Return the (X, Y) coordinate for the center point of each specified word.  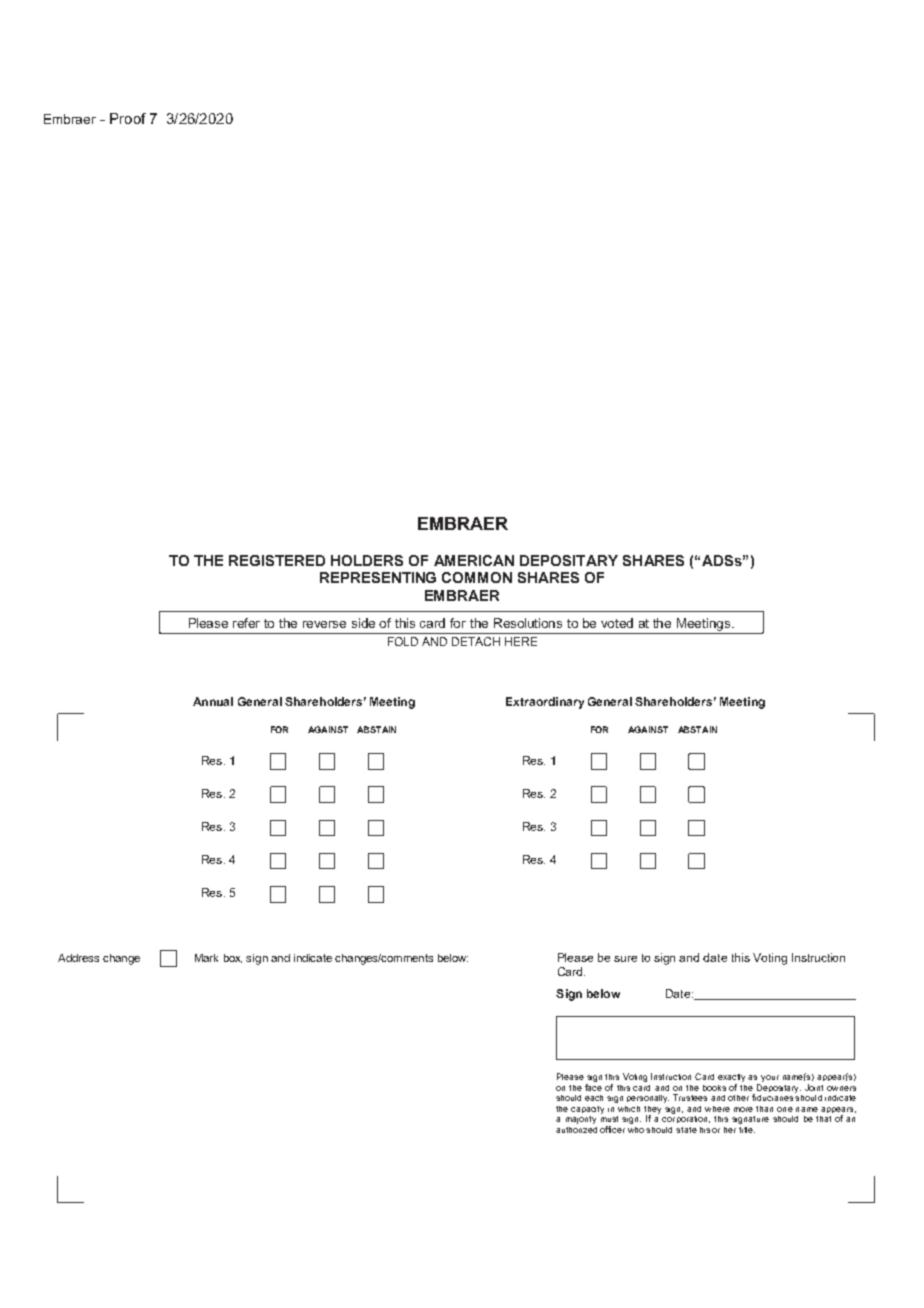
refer (246, 623)
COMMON (477, 577)
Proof (128, 118)
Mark (206, 958)
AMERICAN (474, 560)
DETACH (476, 641)
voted (617, 623)
